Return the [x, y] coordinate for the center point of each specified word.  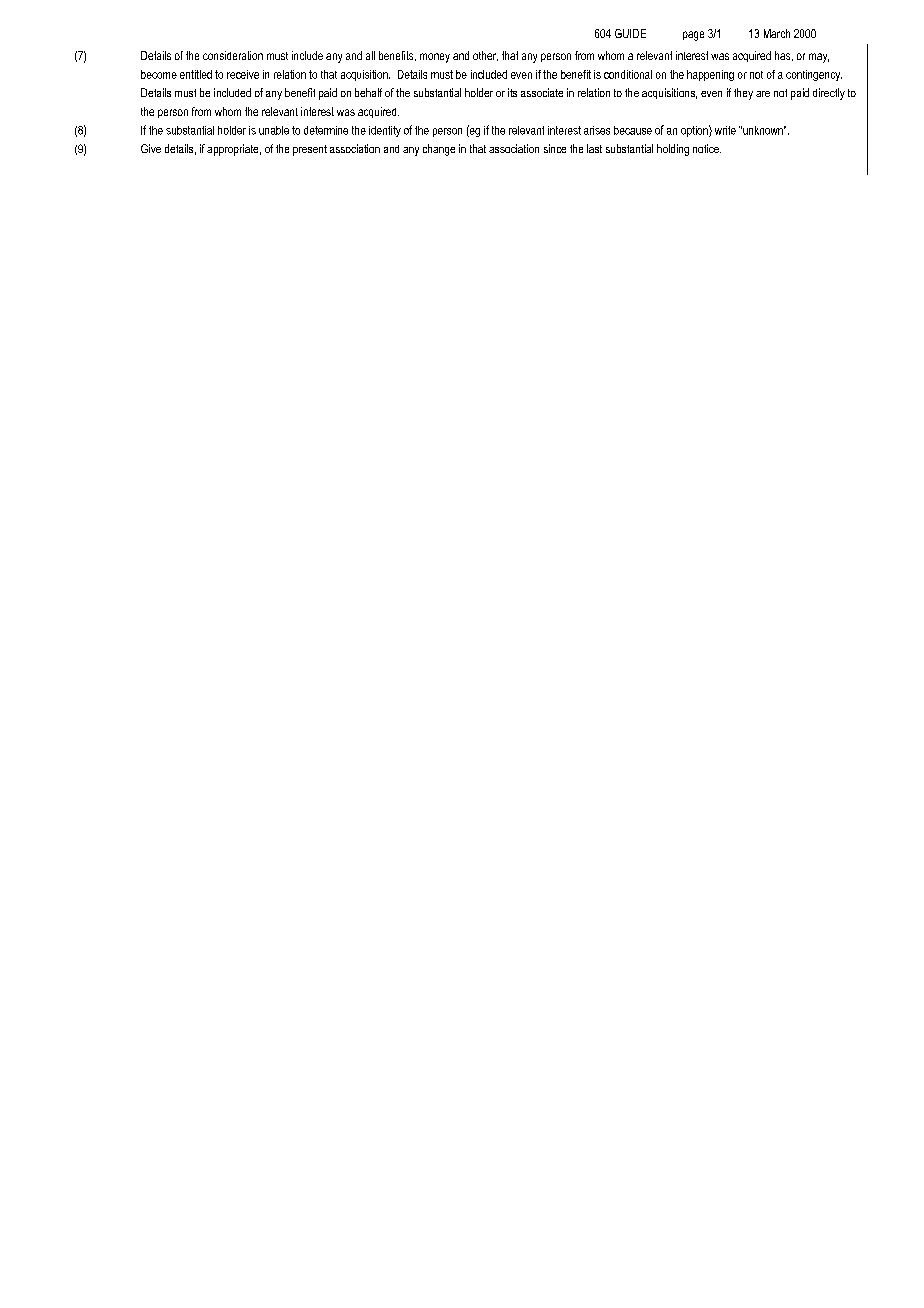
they [743, 94]
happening [710, 75]
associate [542, 92]
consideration [233, 55]
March [777, 33]
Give [151, 148]
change [439, 150]
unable [274, 130]
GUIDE [630, 33]
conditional [628, 74]
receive [243, 74]
